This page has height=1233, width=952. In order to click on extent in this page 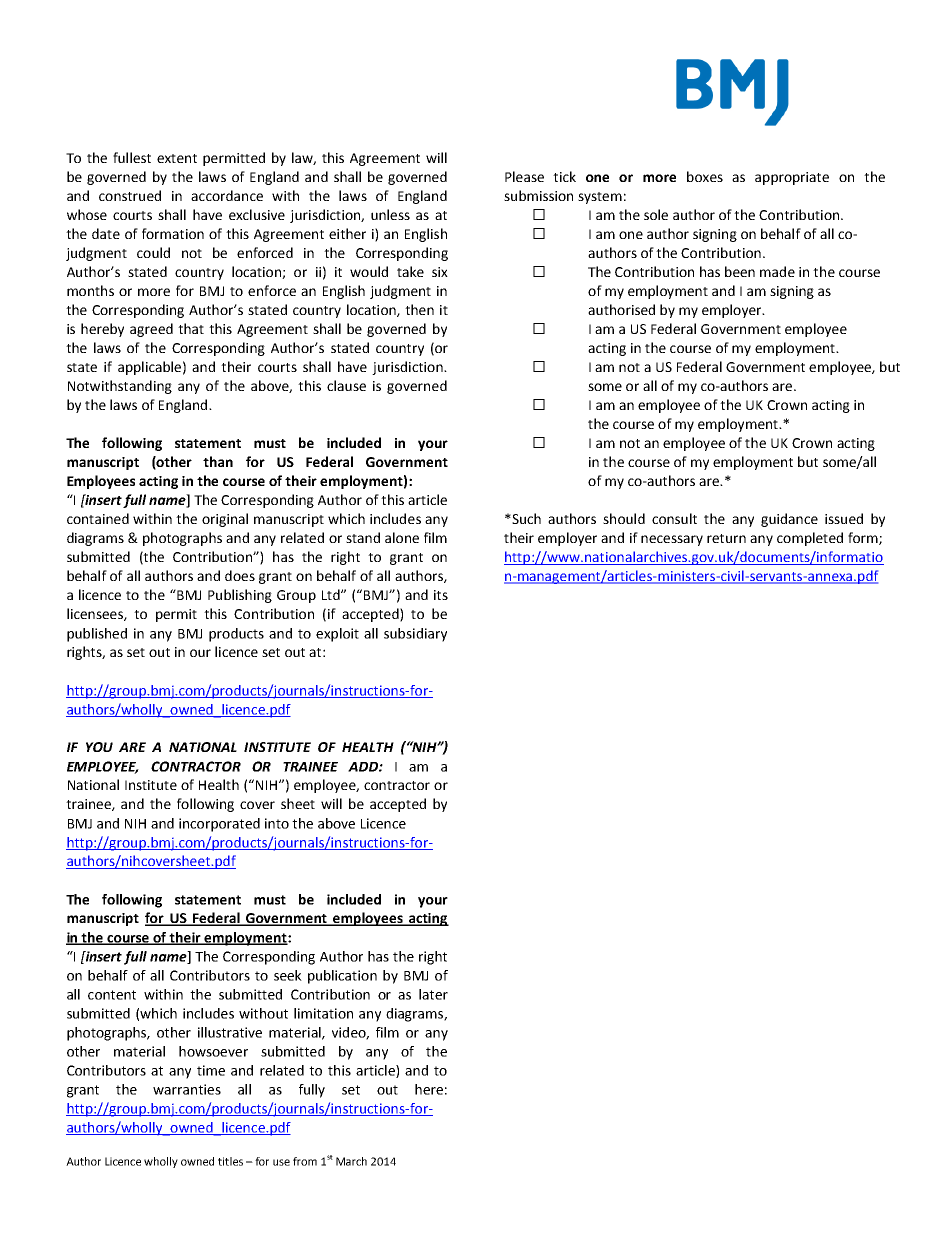, I will do `click(177, 158)`.
